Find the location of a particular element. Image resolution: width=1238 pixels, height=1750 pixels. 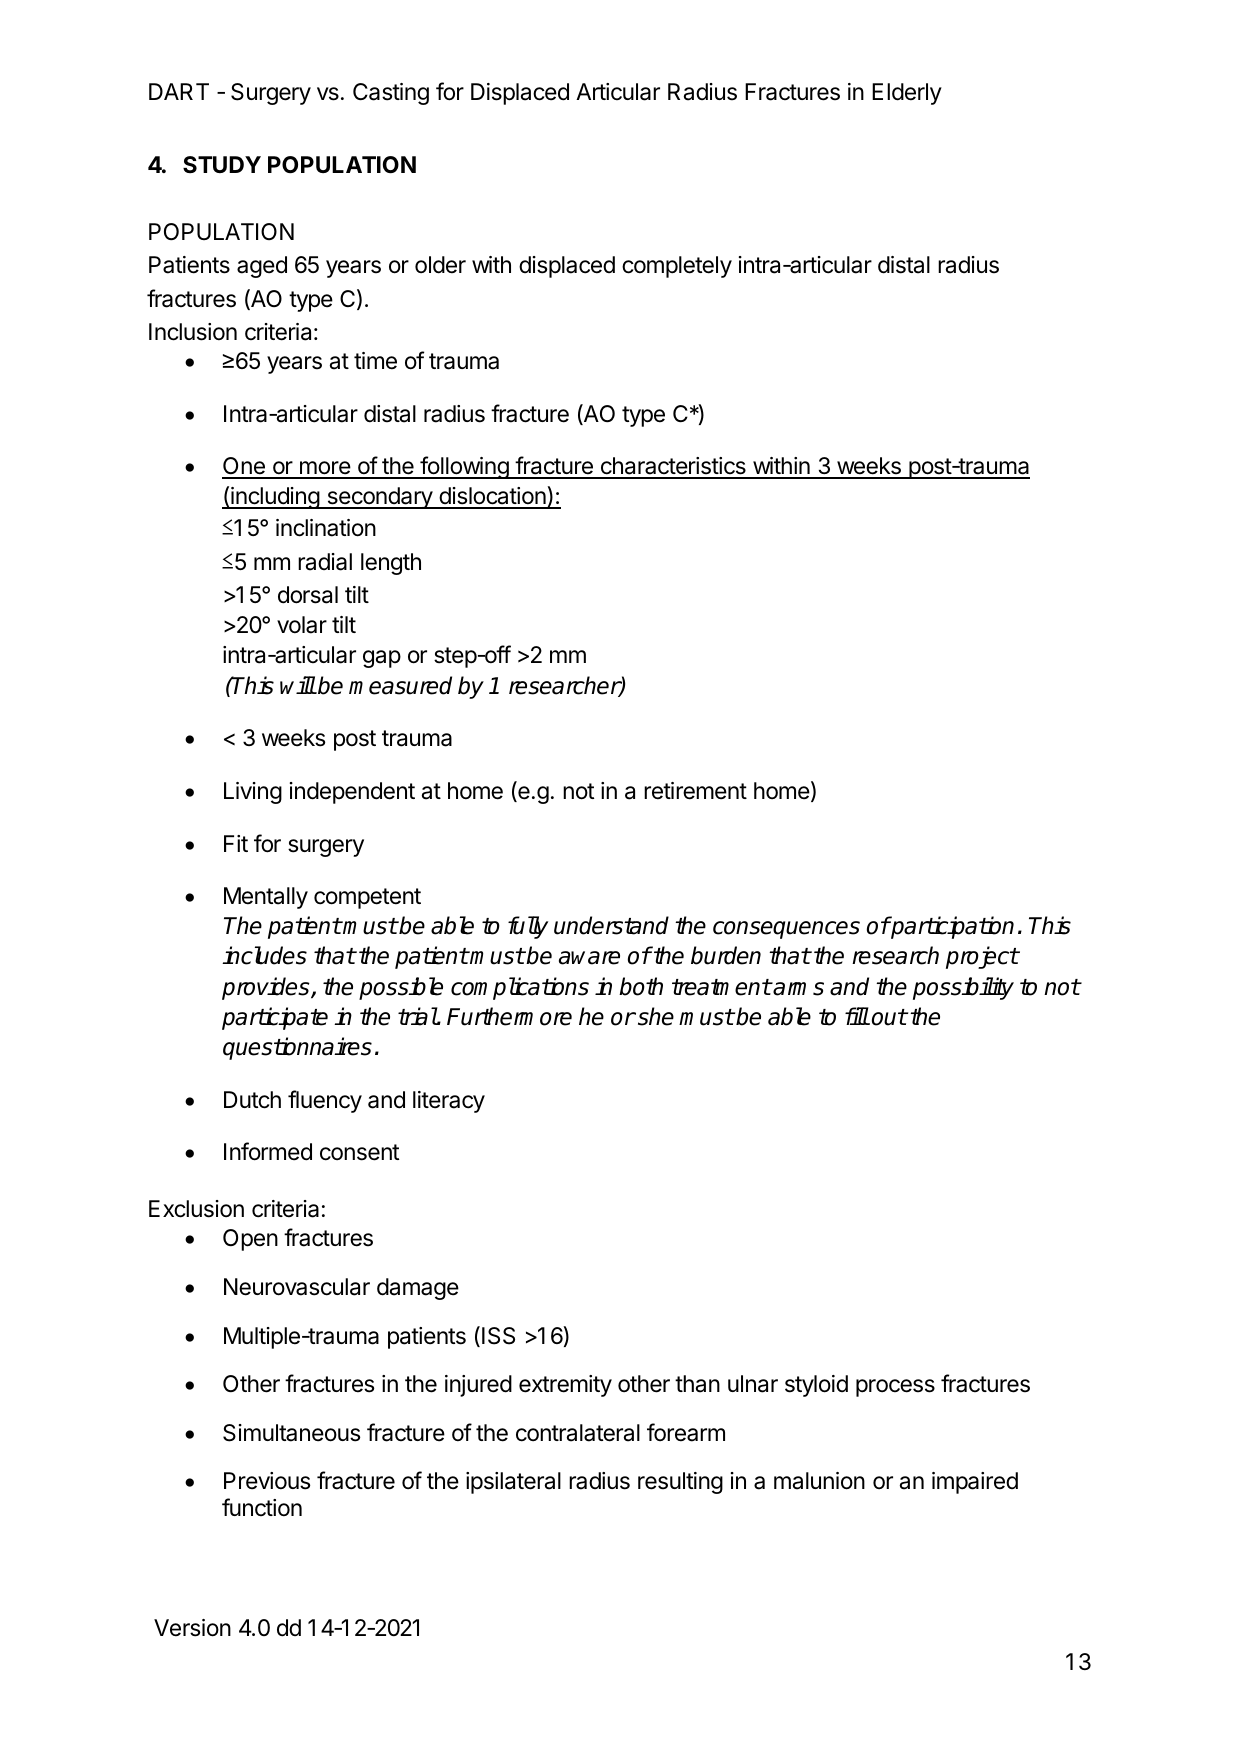

Elderly is located at coordinates (907, 94).
